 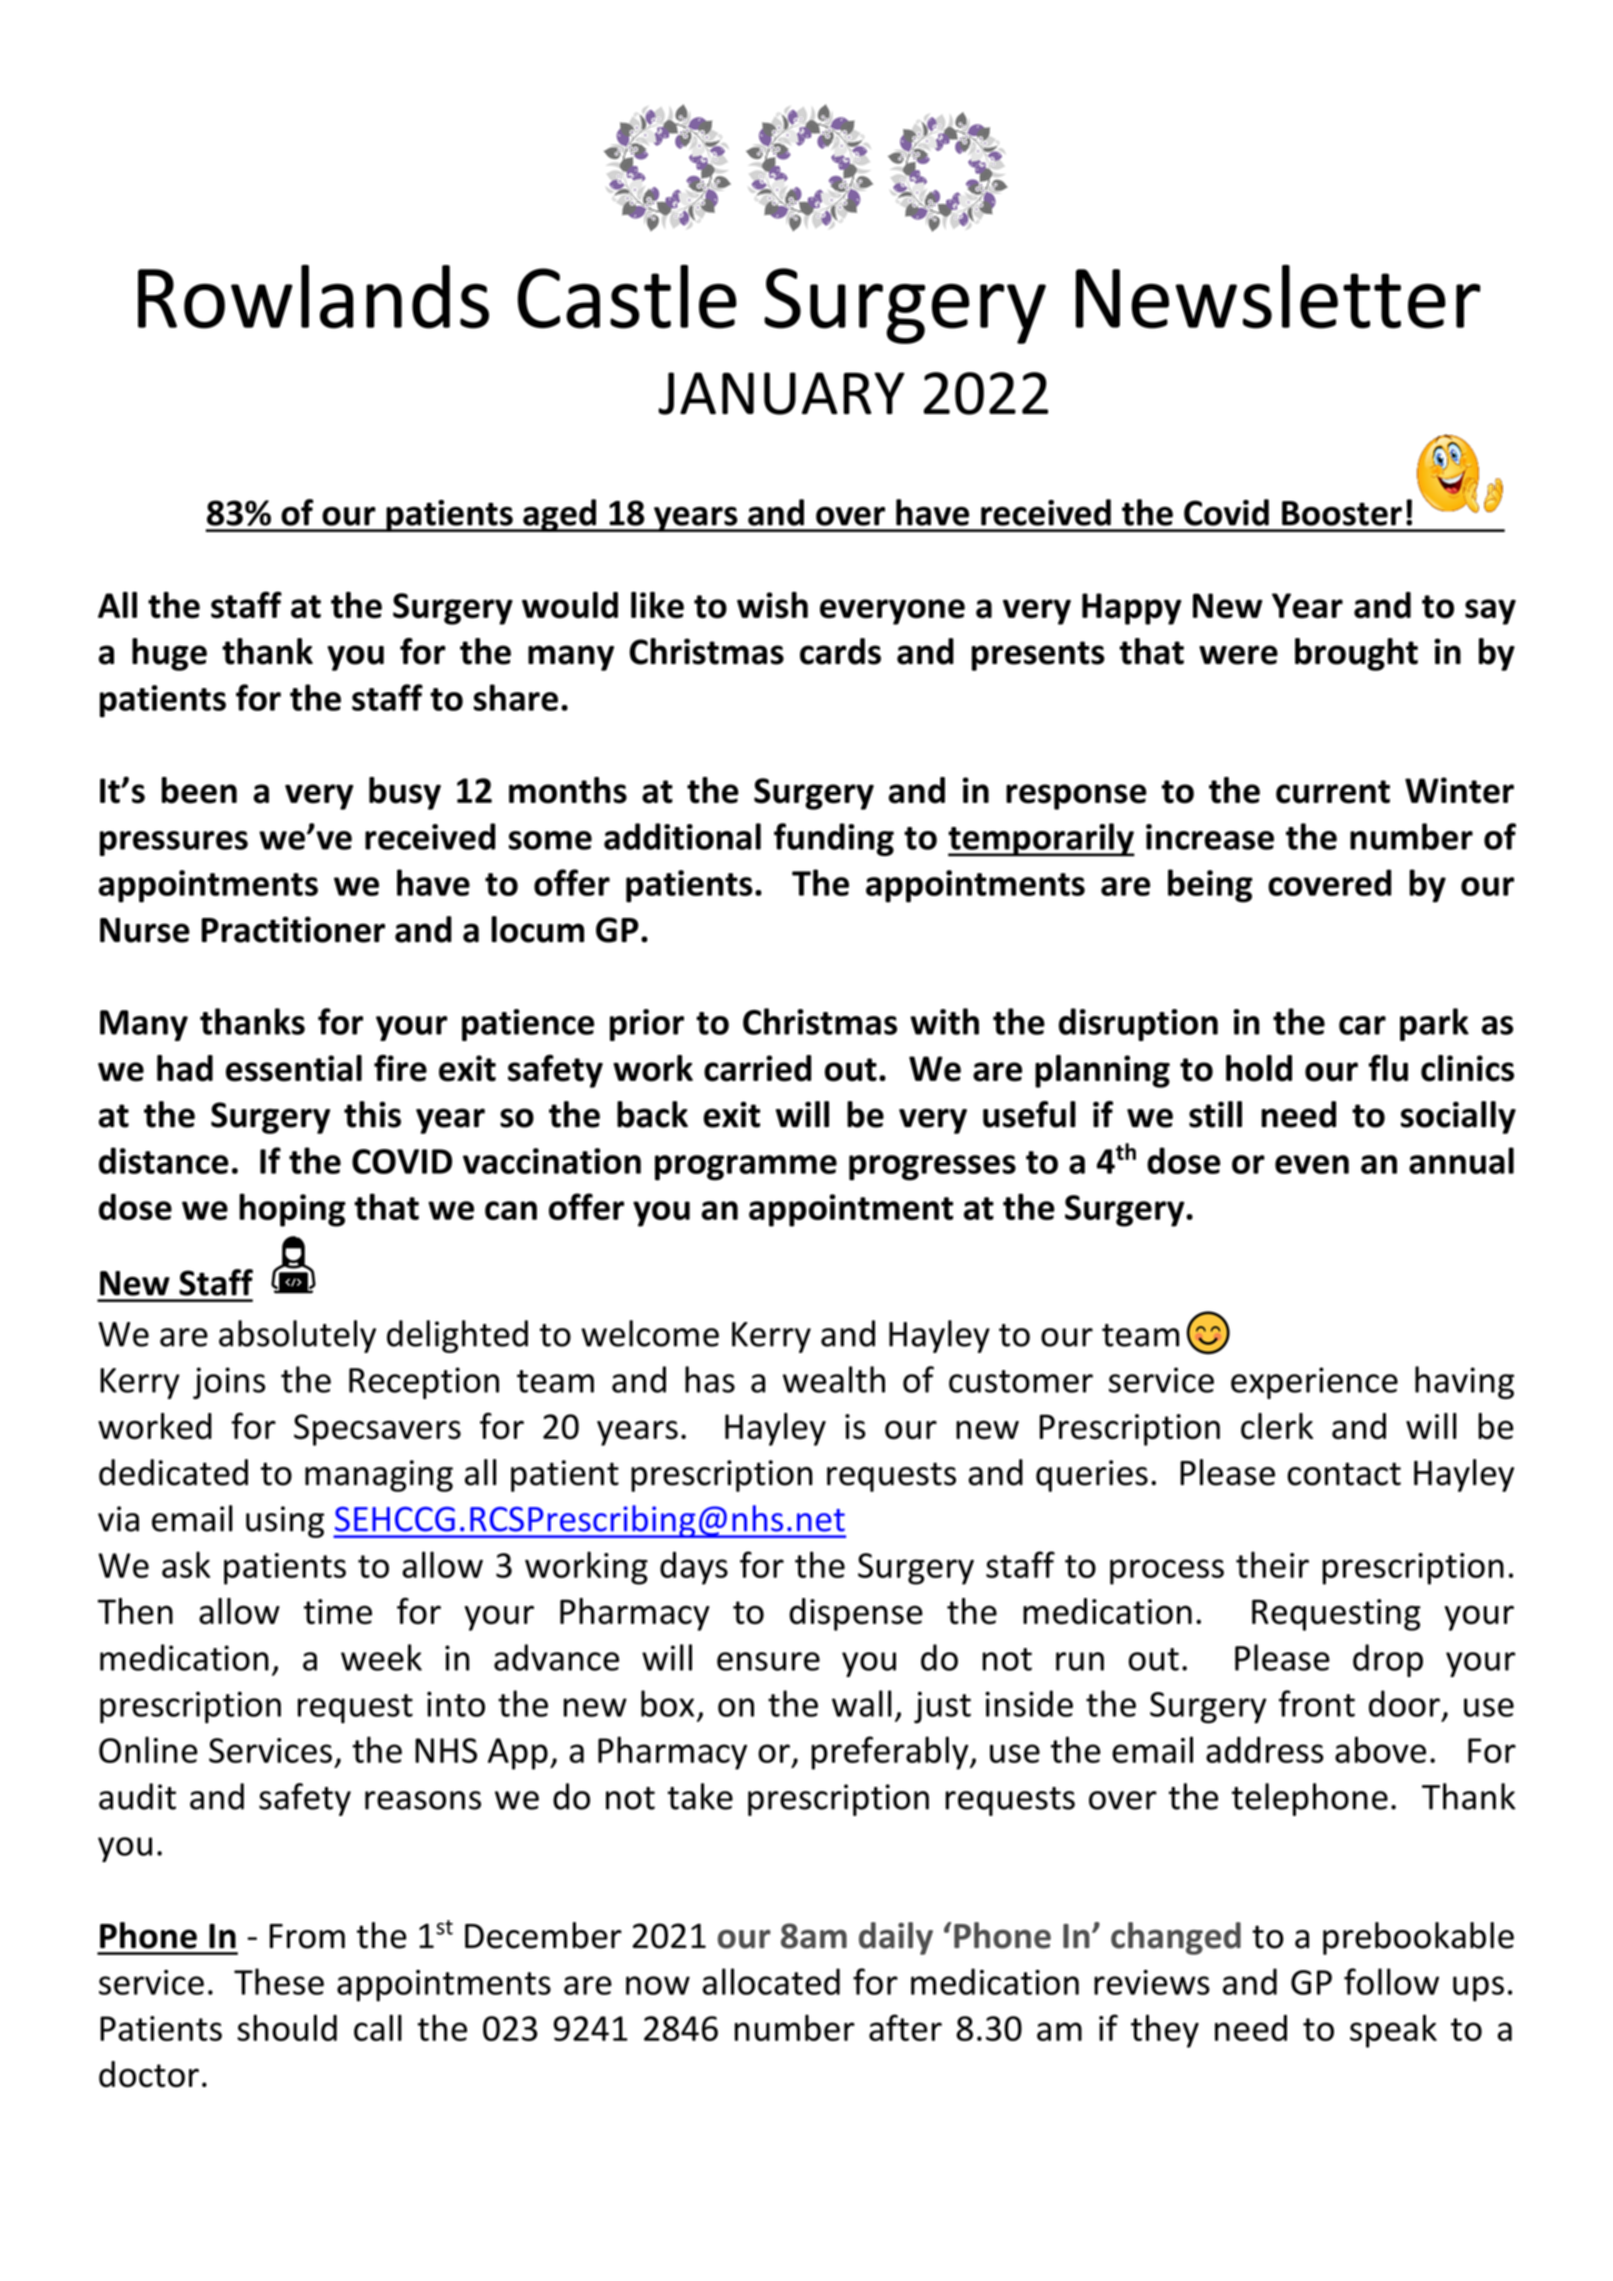 I want to click on Practitioner, so click(x=293, y=929).
